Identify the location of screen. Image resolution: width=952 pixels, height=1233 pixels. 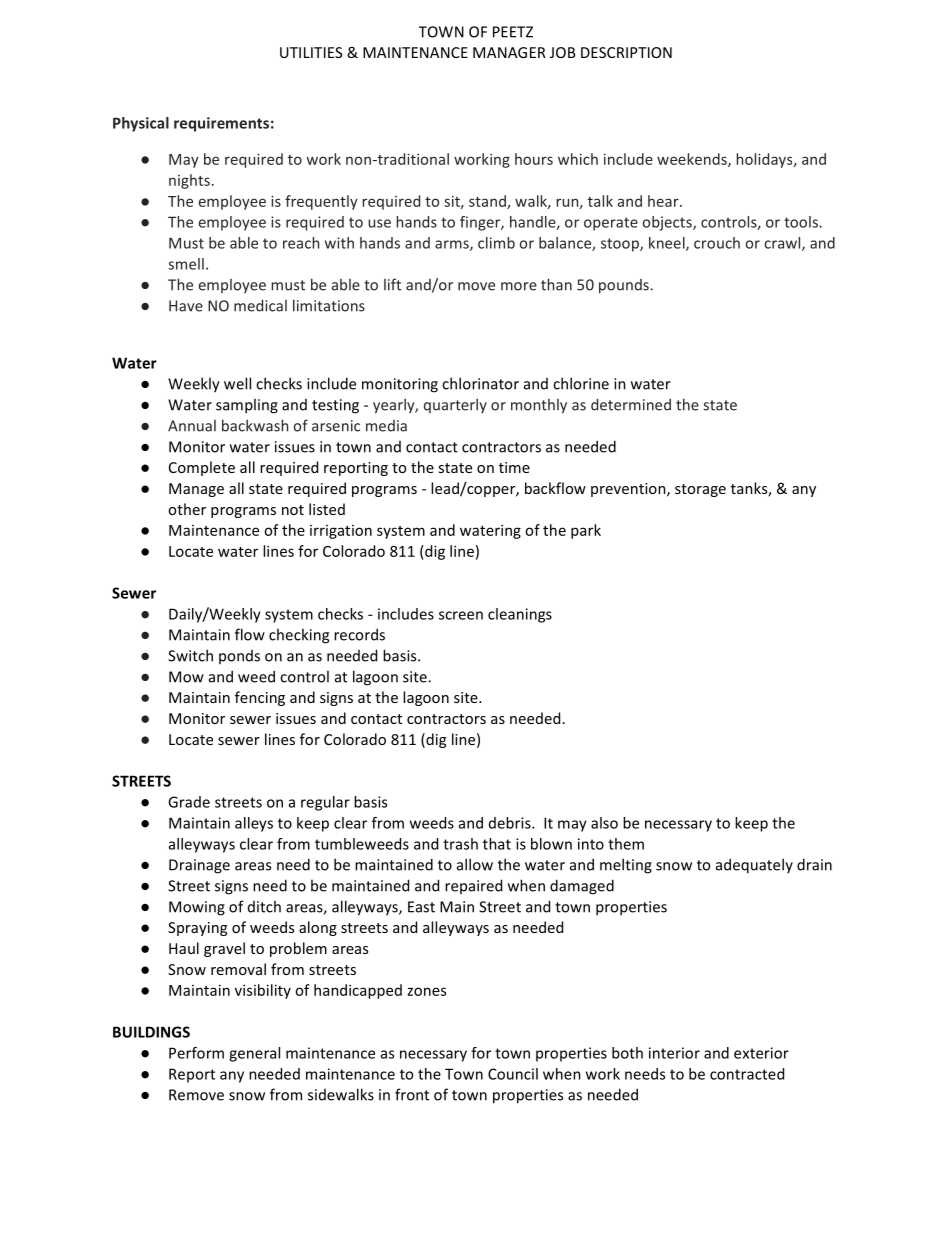
(461, 615).
